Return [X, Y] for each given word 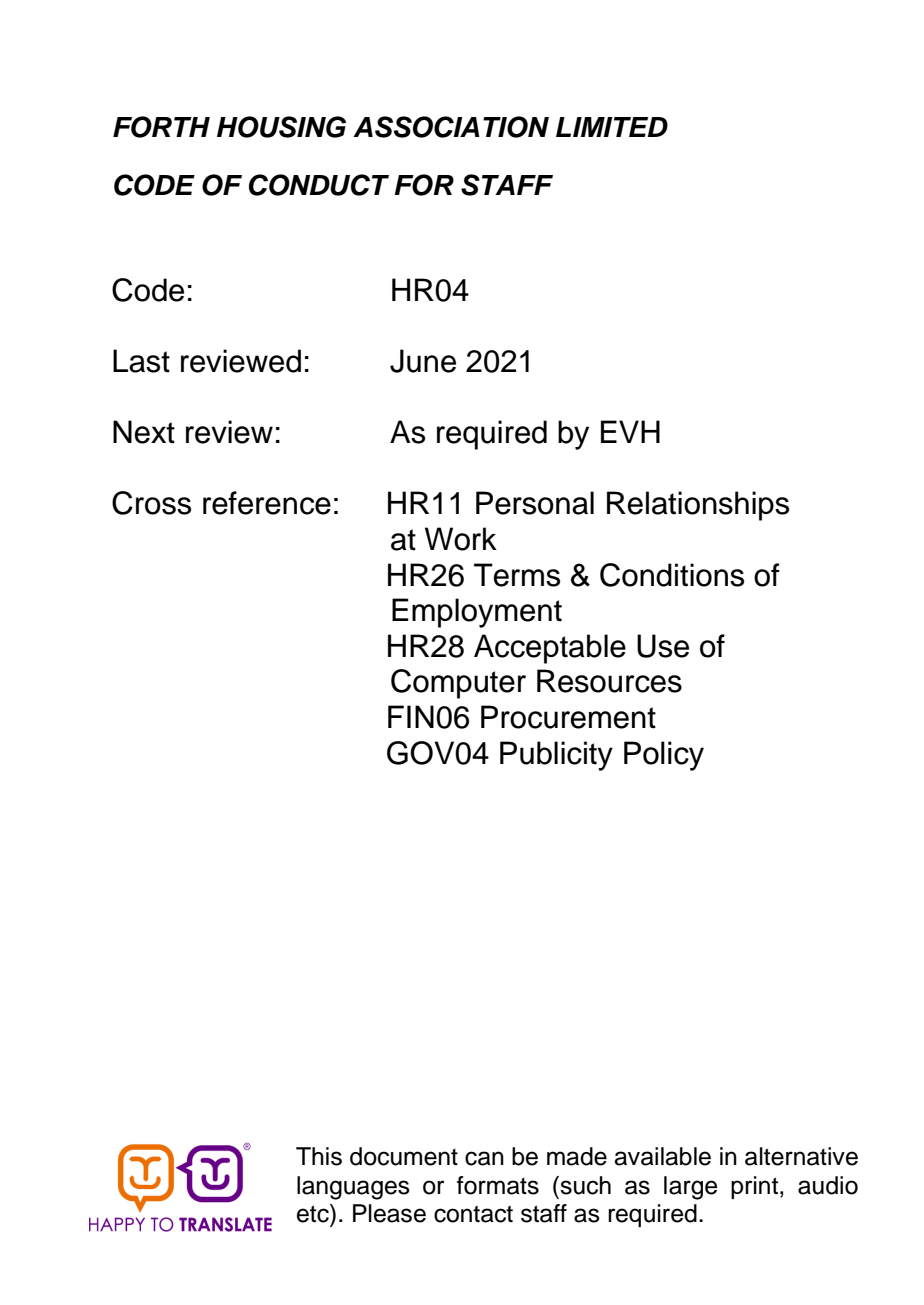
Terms [517, 575]
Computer [458, 684]
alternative [801, 1156]
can [484, 1158]
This [319, 1156]
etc [314, 1213]
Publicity [556, 756]
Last [141, 361]
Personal [535, 503]
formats [498, 1185]
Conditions [672, 575]
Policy [664, 756]
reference [267, 503]
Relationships [698, 506]
